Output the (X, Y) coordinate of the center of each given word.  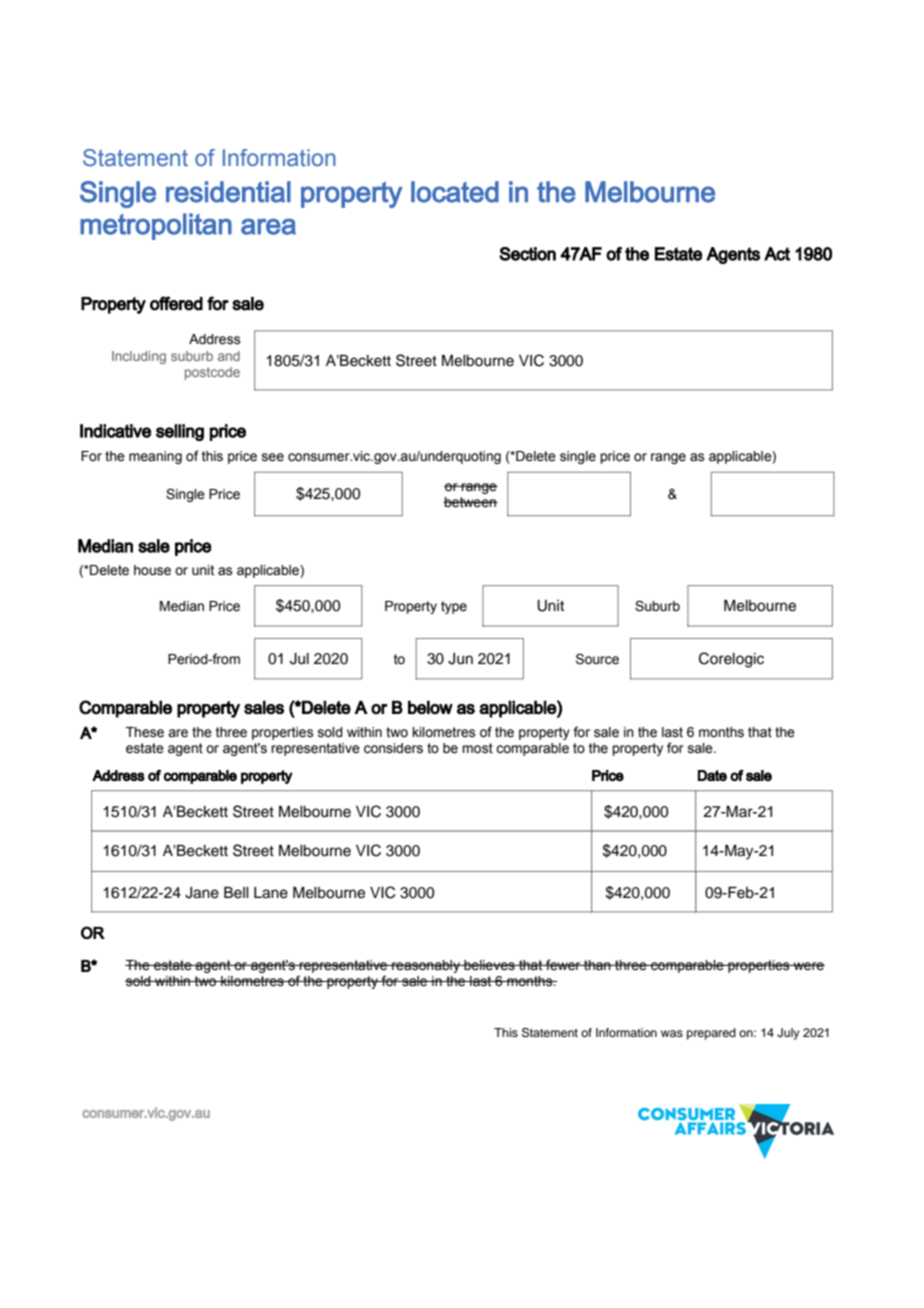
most (477, 748)
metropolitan (156, 226)
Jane (202, 893)
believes (489, 965)
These (145, 732)
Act (777, 254)
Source (597, 659)
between (470, 502)
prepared (711, 1034)
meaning (155, 457)
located (455, 192)
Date (712, 775)
